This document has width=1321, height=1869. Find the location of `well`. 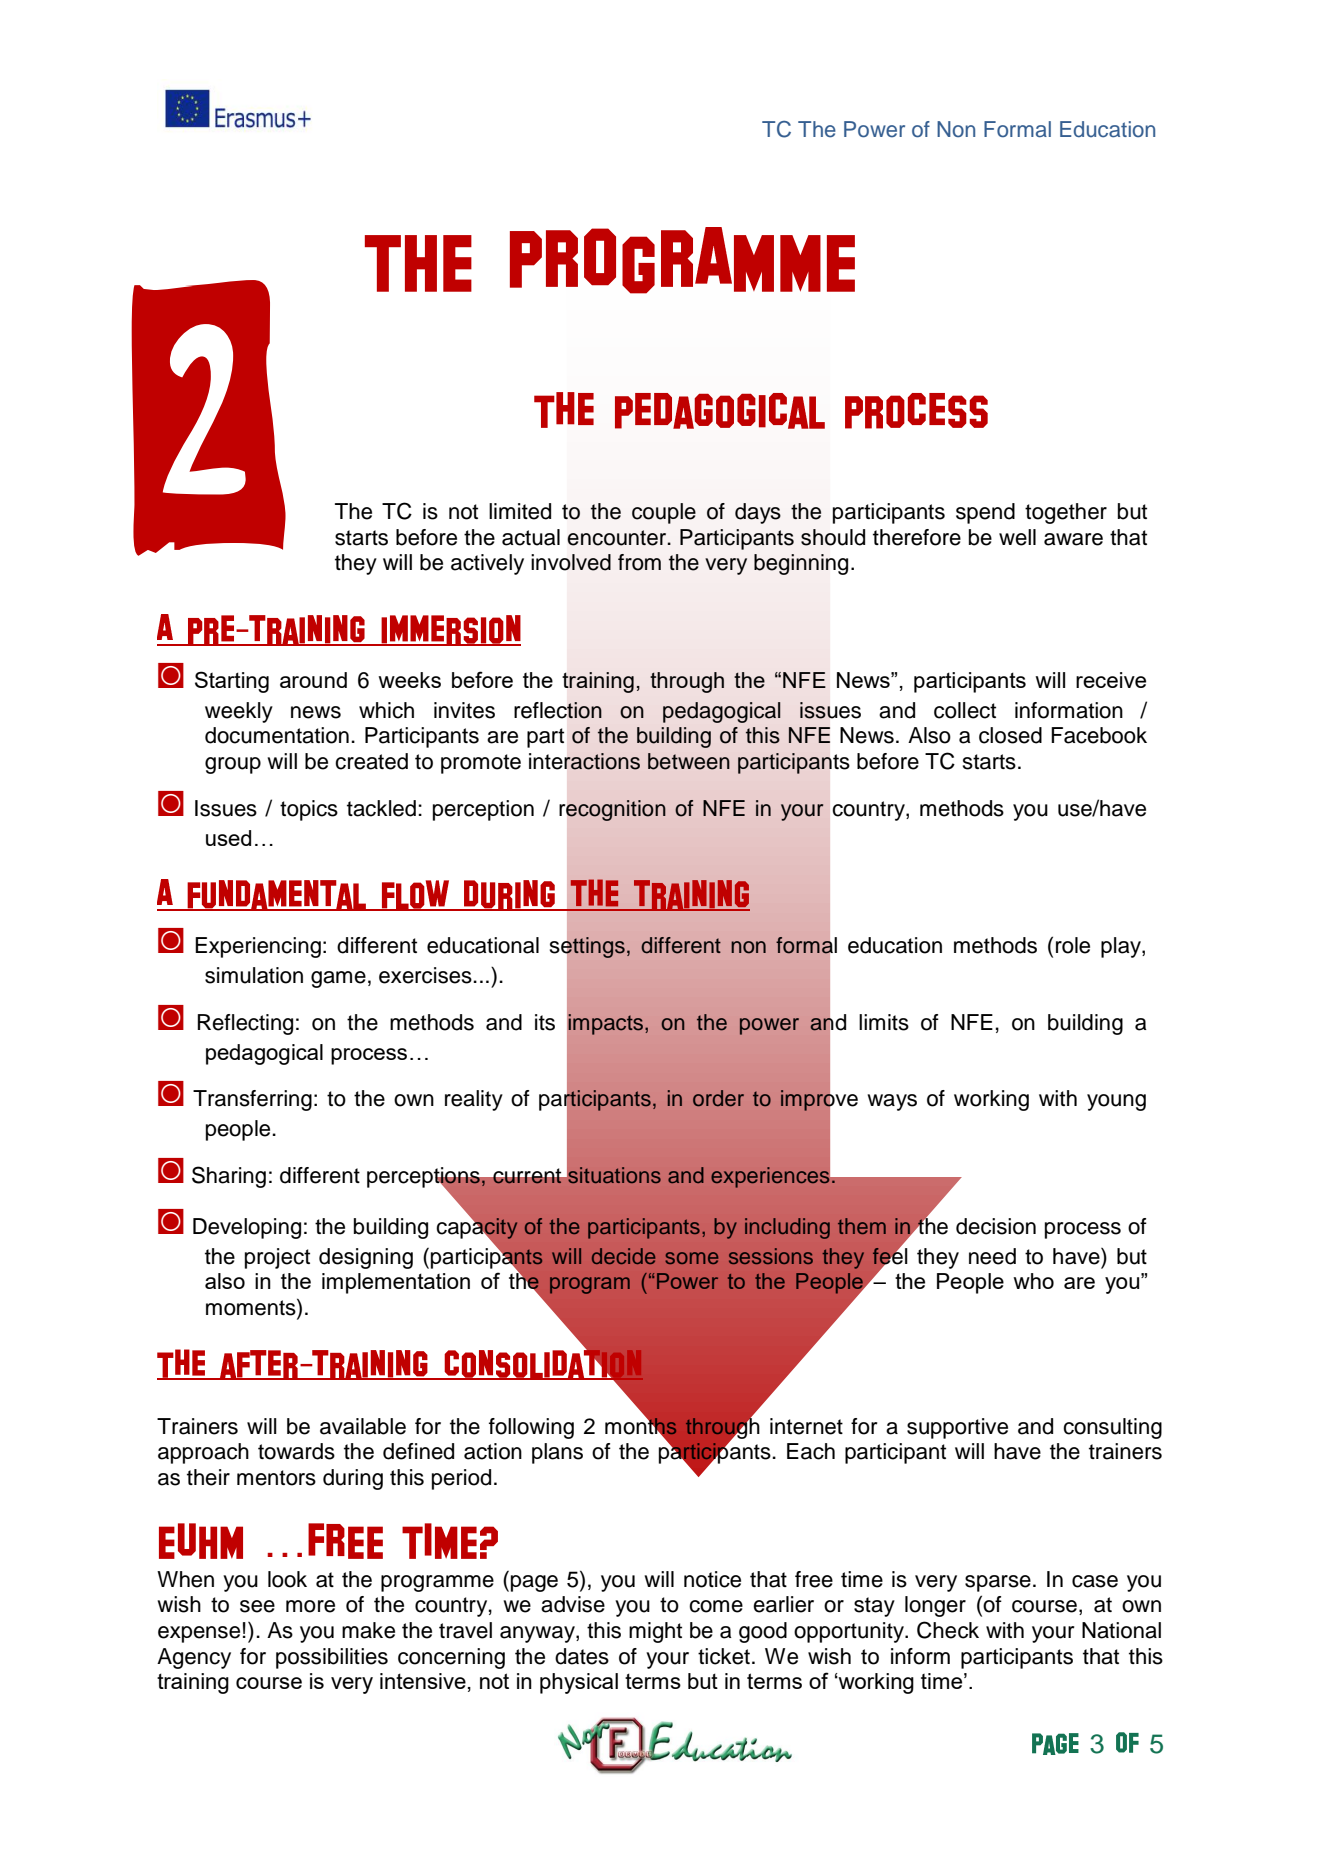

well is located at coordinates (1017, 537).
